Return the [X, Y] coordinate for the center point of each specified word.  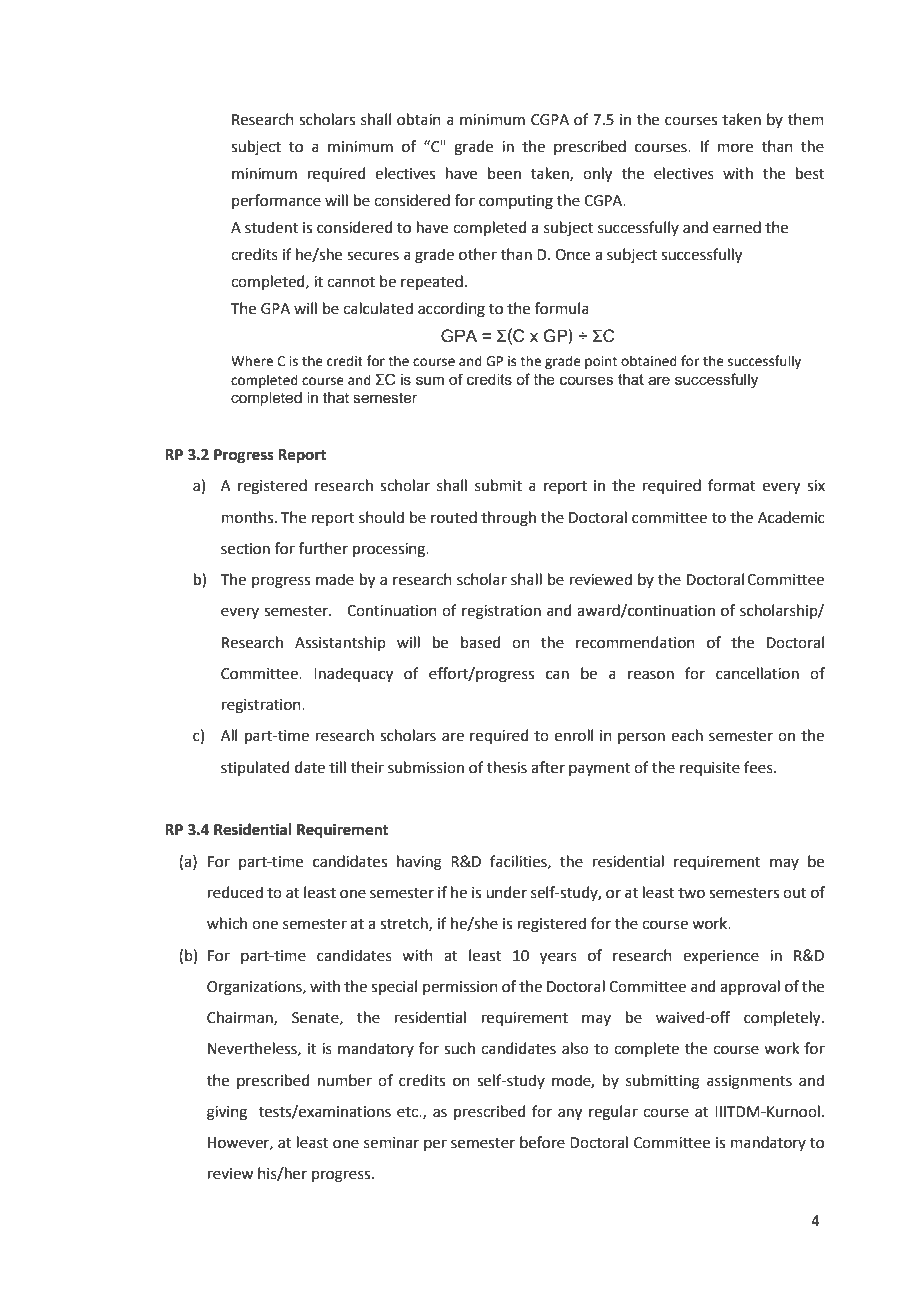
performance [276, 201]
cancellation [757, 673]
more [735, 148]
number [345, 1080]
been [504, 173]
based [481, 642]
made [335, 579]
